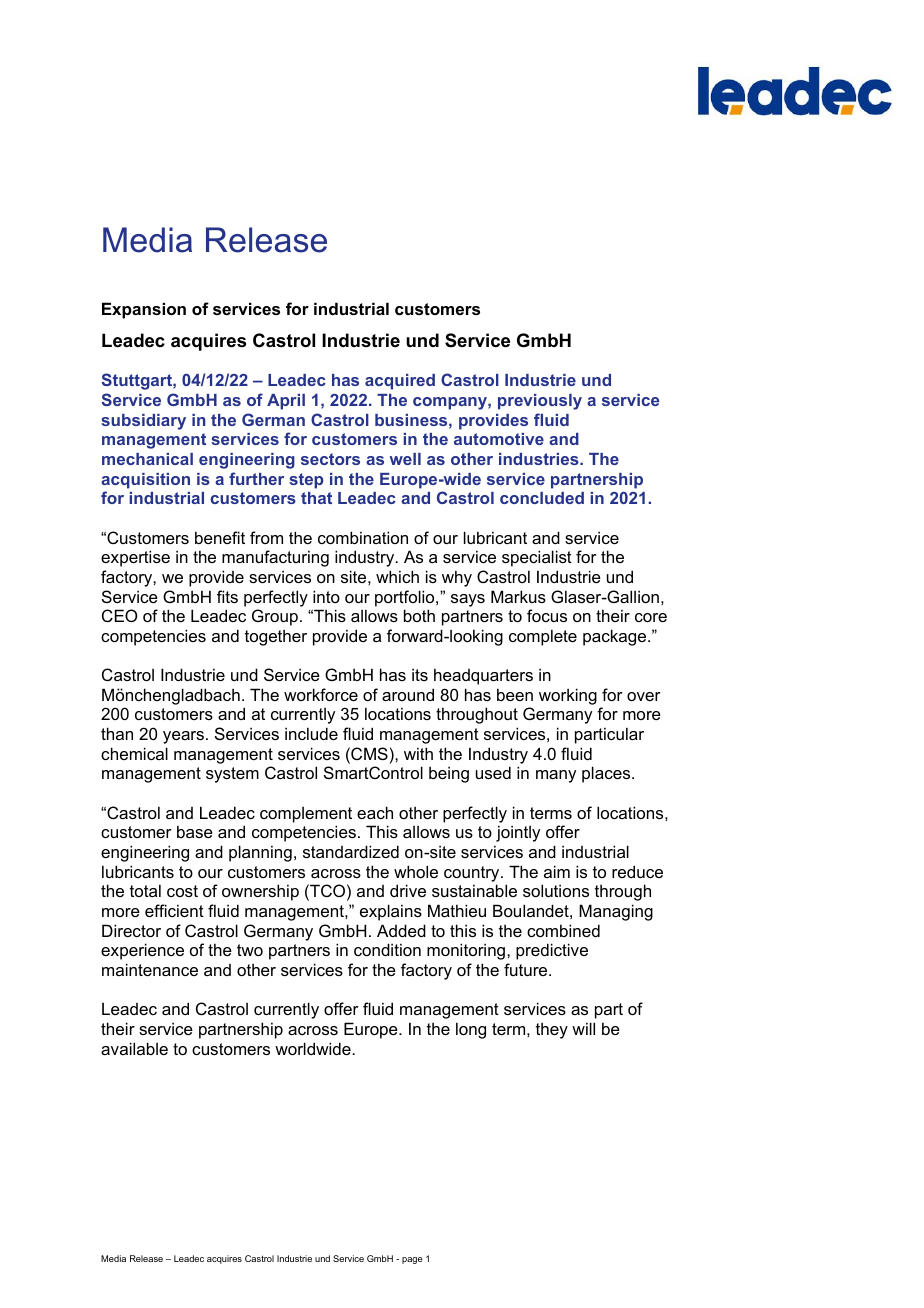  What do you see at coordinates (387, 949) in the screenshot?
I see `condition` at bounding box center [387, 949].
